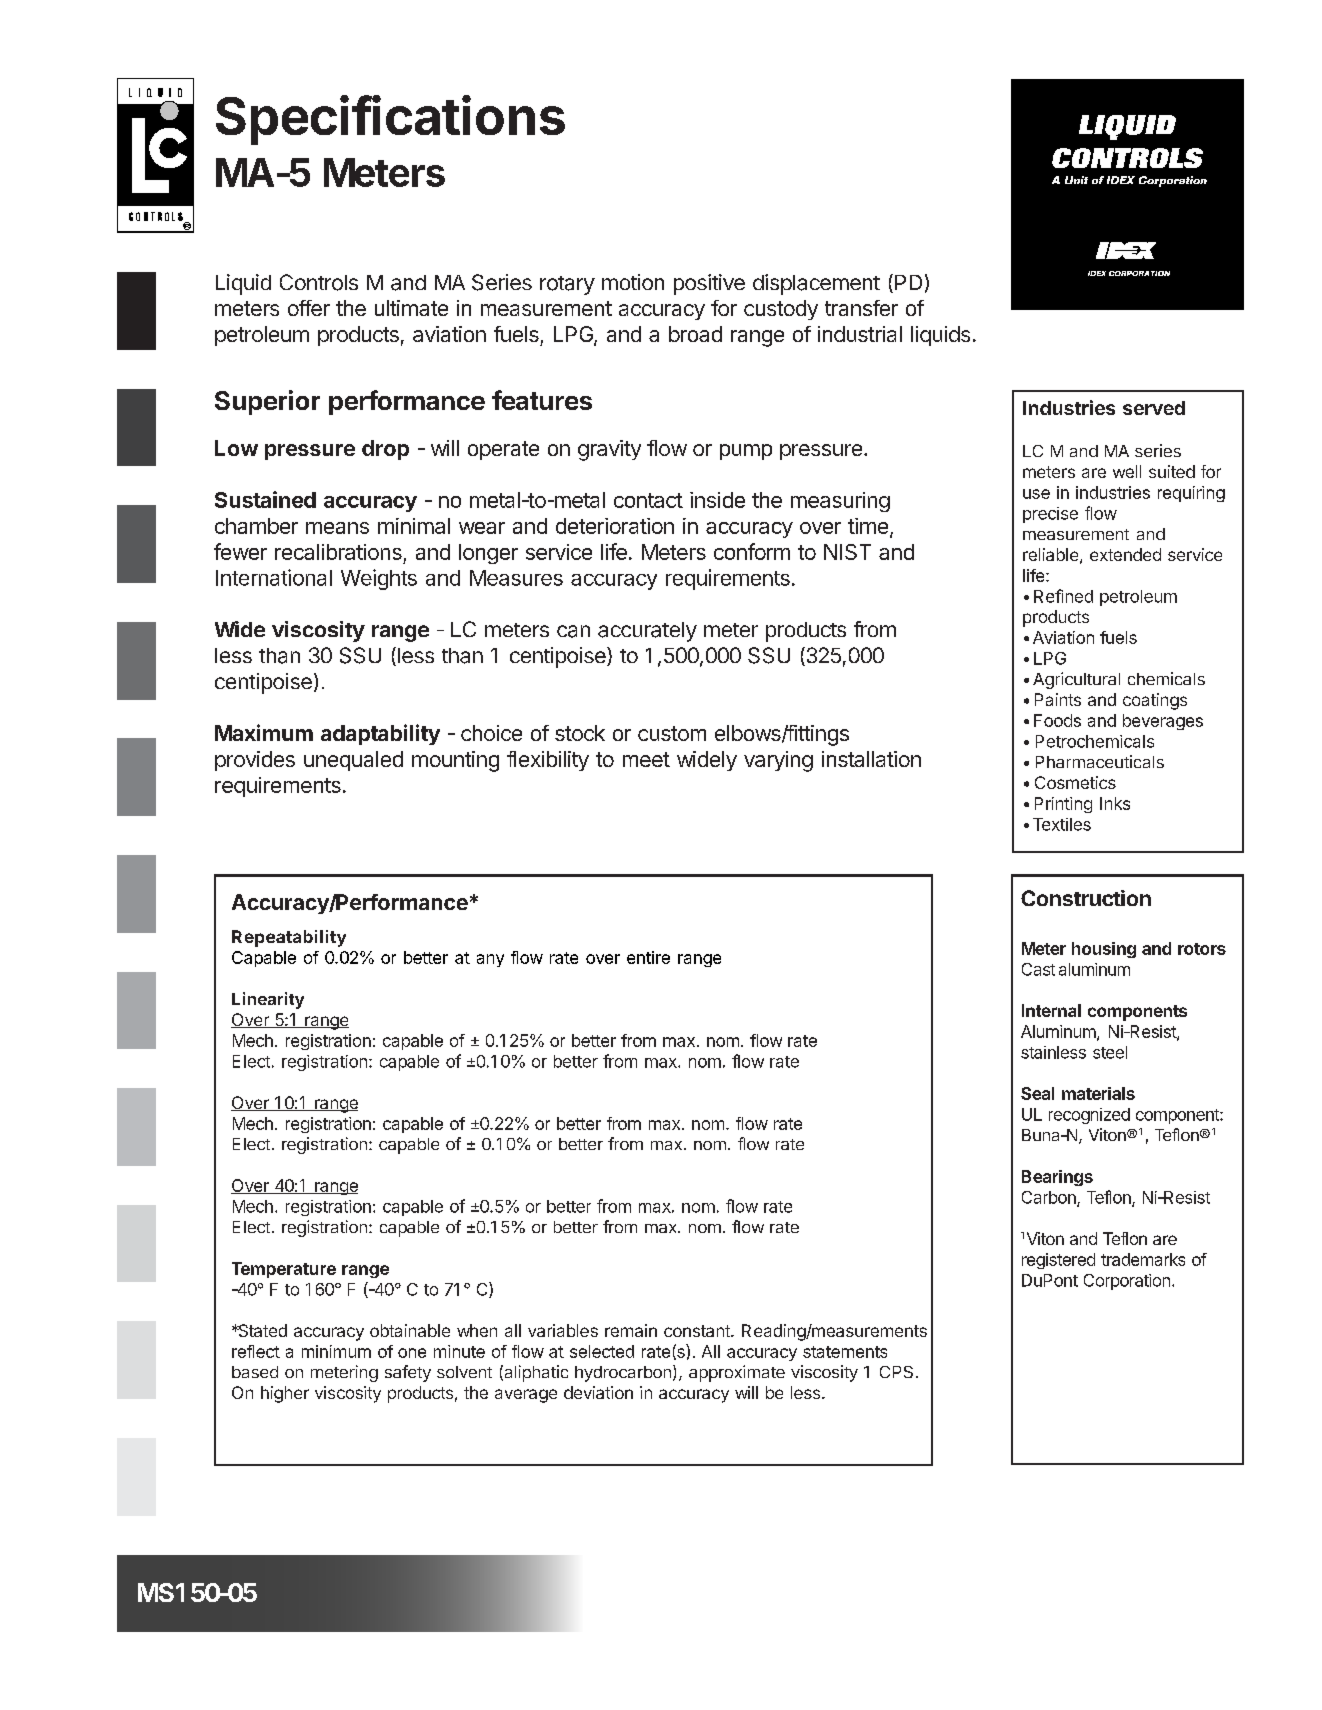 Image resolution: width=1322 pixels, height=1710 pixels. Describe the element at coordinates (353, 761) in the screenshot. I see `unequaled` at that location.
